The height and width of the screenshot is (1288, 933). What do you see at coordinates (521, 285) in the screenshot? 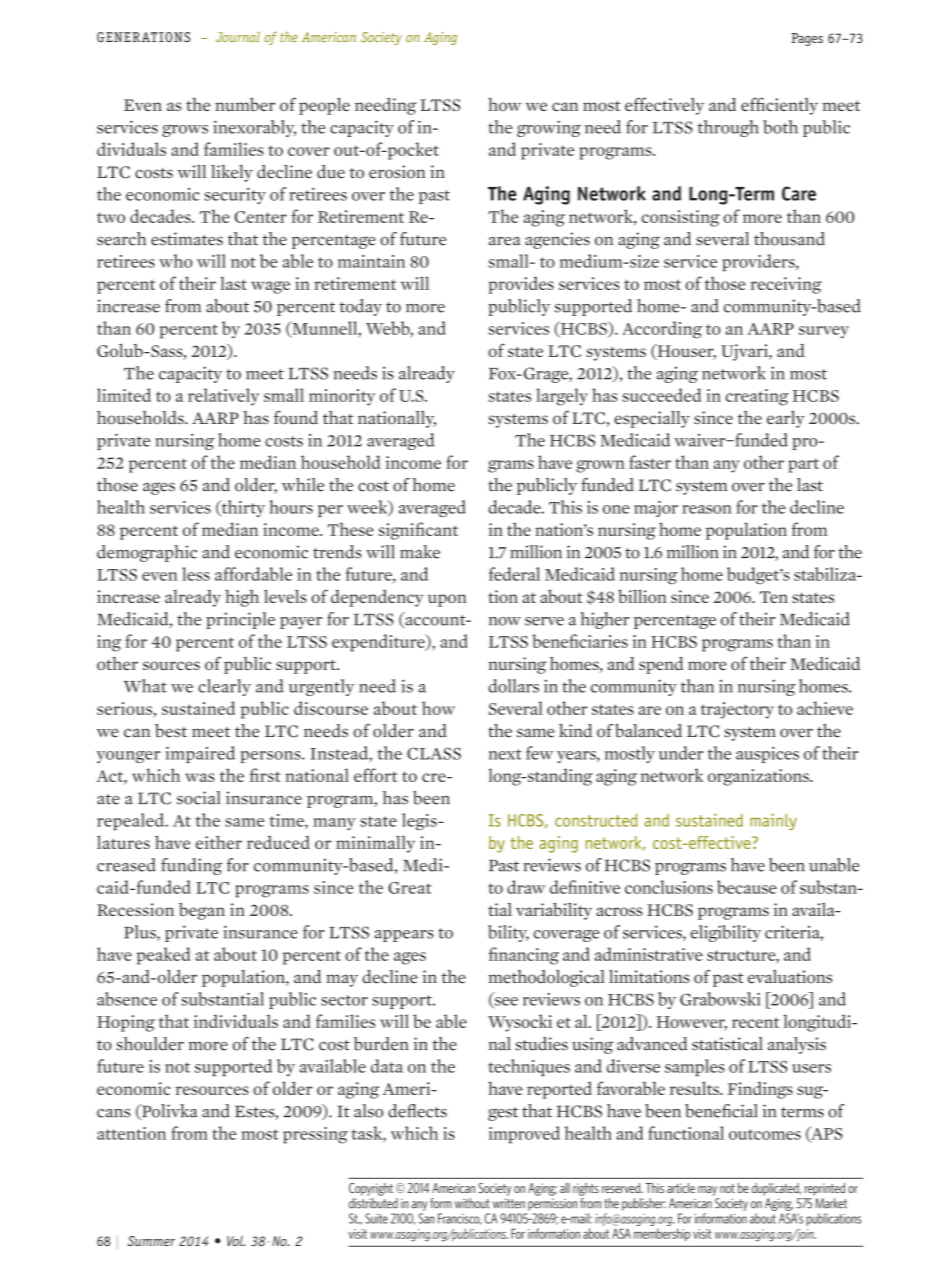
I see `provides` at bounding box center [521, 285].
